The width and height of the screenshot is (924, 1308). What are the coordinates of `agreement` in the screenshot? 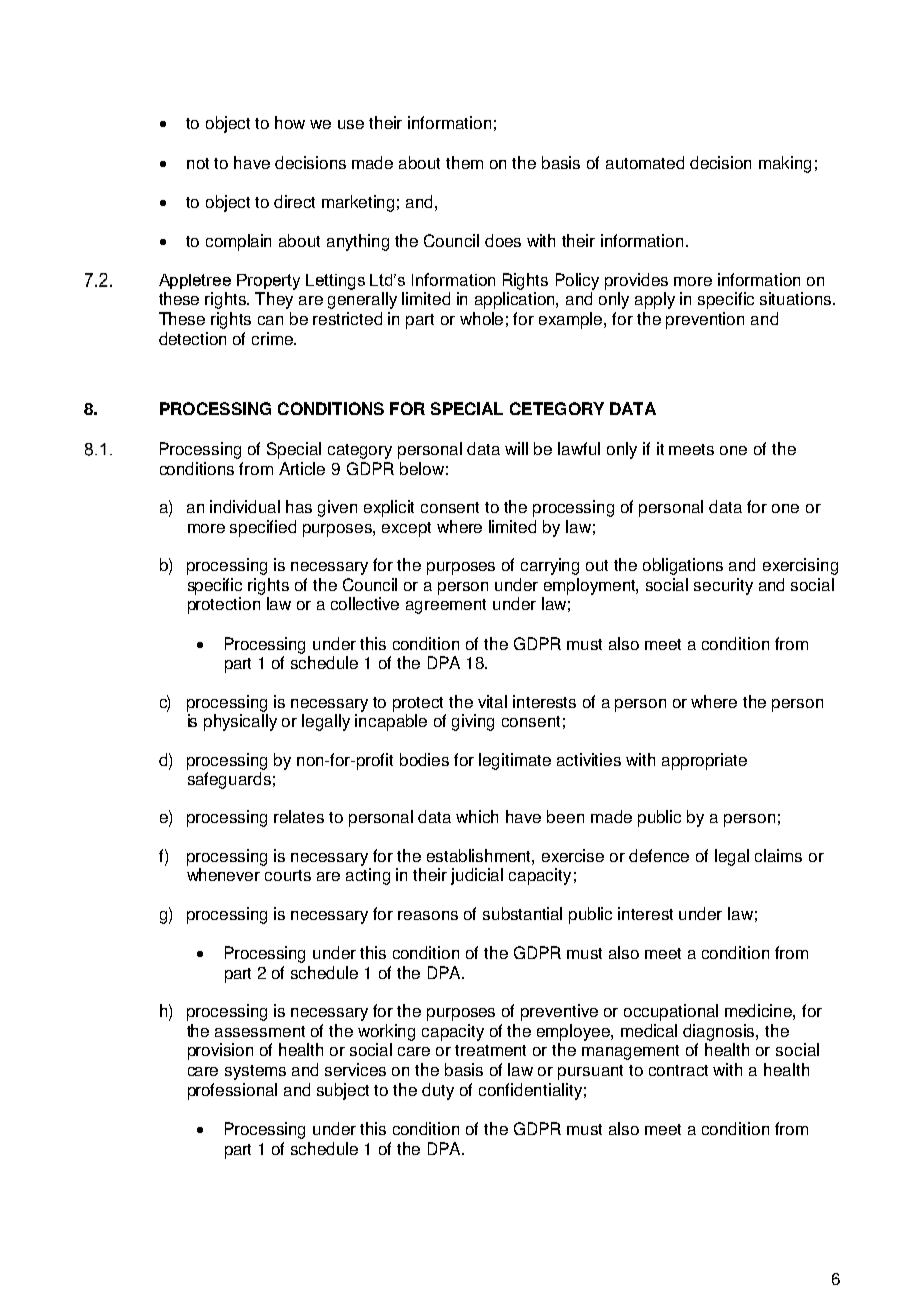 It's located at (446, 606).
